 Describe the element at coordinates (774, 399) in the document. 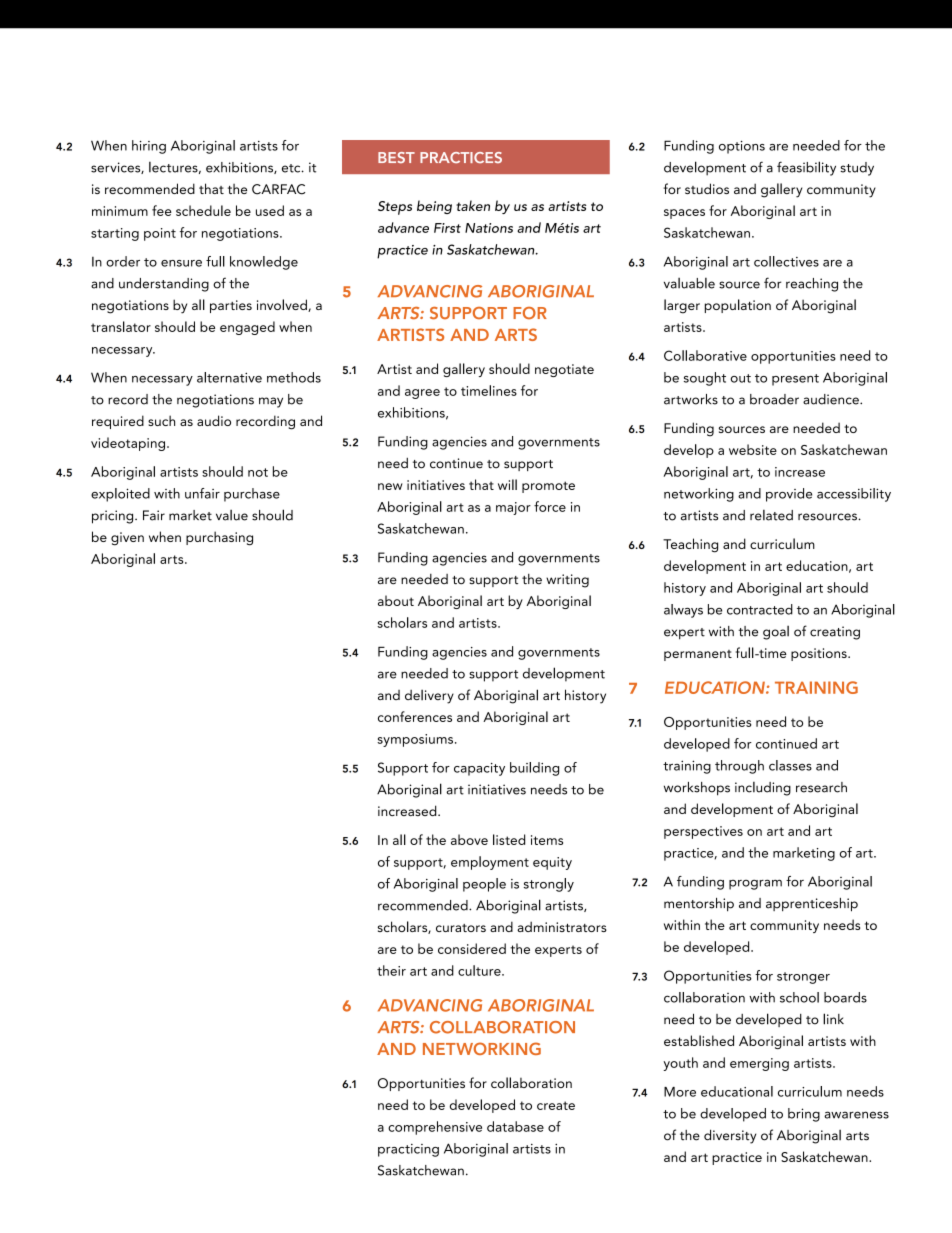

I see `broader` at that location.
